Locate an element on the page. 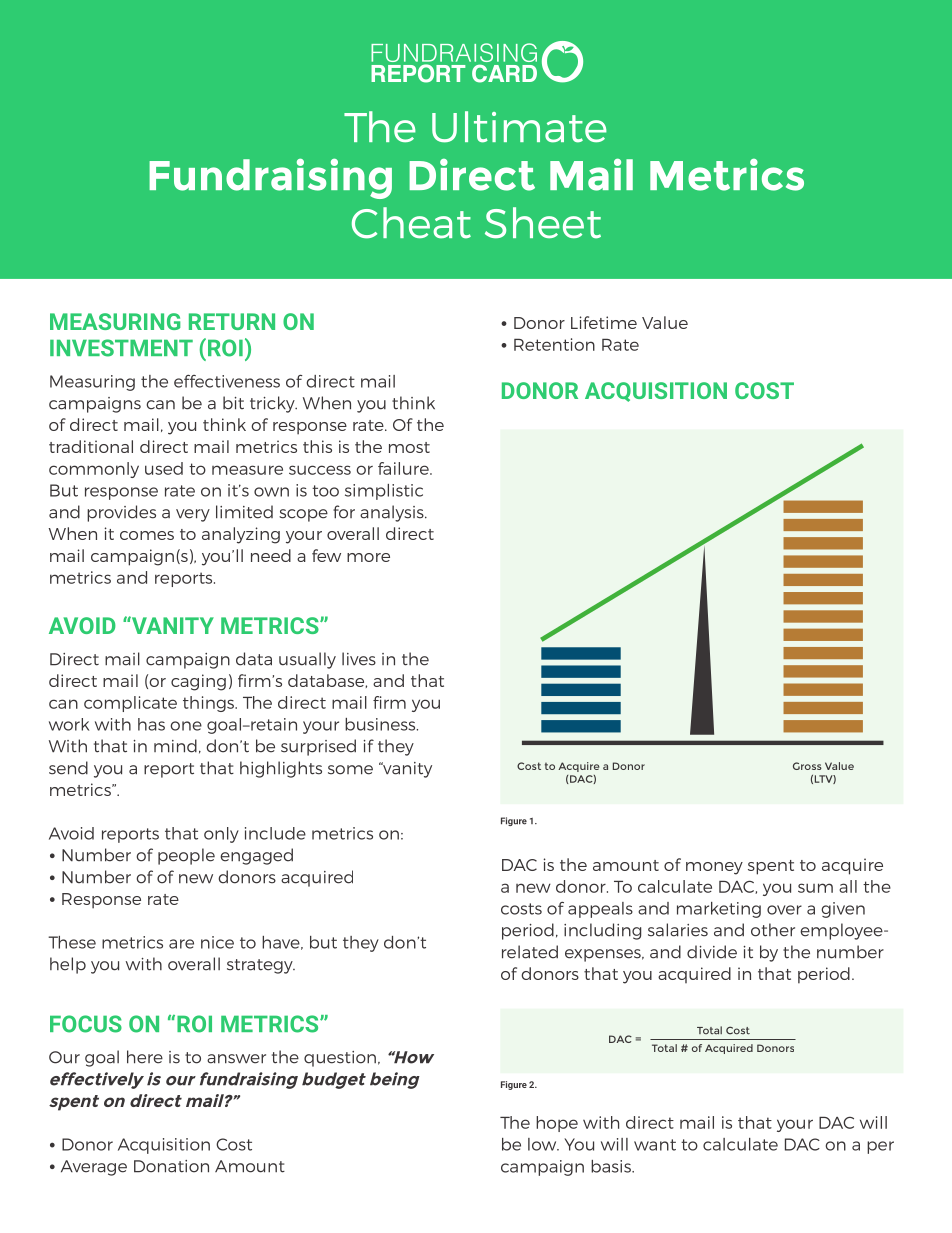 The height and width of the document is (1233, 952). appeals is located at coordinates (600, 910).
